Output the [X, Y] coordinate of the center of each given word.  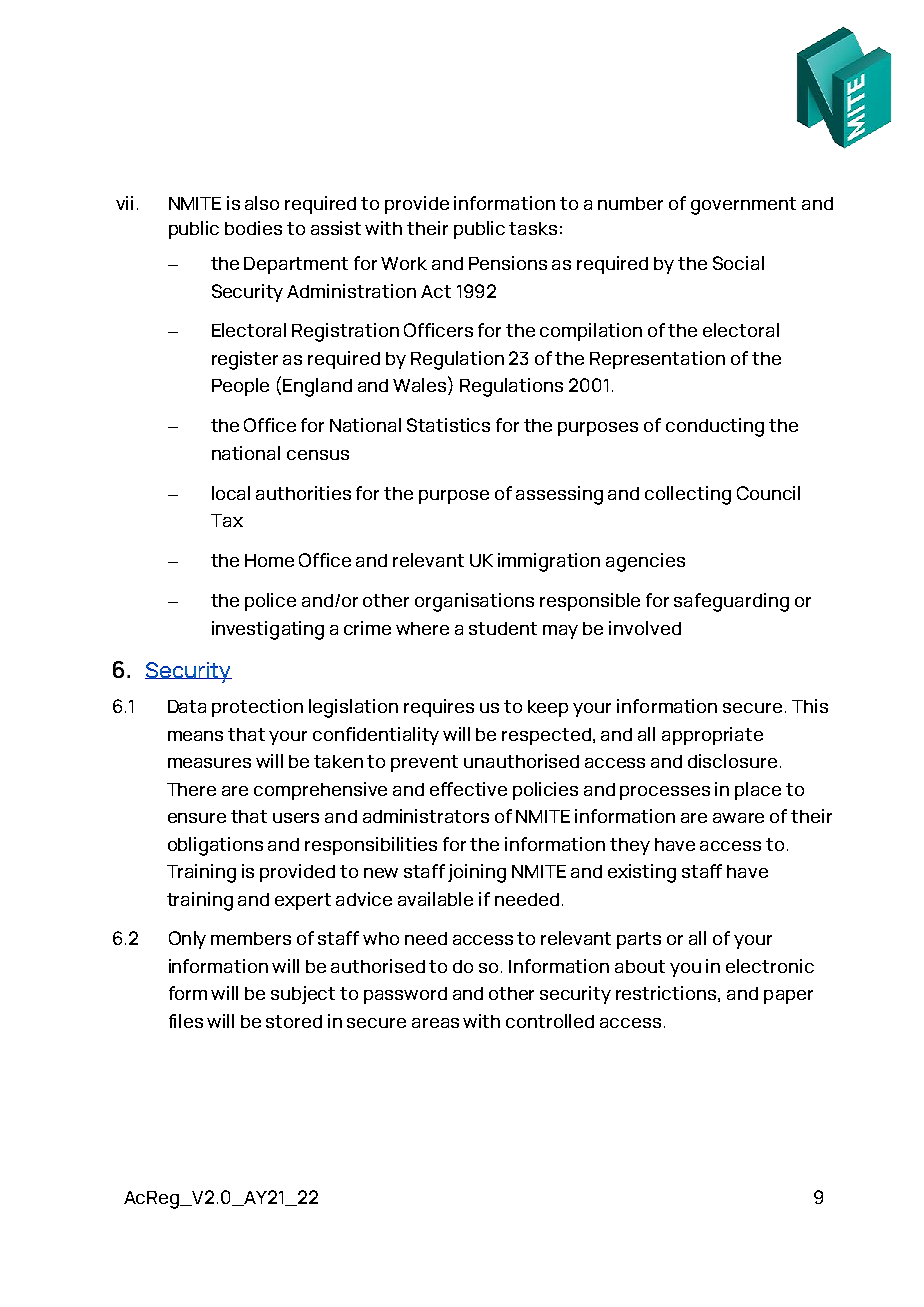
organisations [474, 602]
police [270, 602]
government [743, 206]
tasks [533, 228]
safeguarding [731, 602]
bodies [253, 228]
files [186, 1021]
